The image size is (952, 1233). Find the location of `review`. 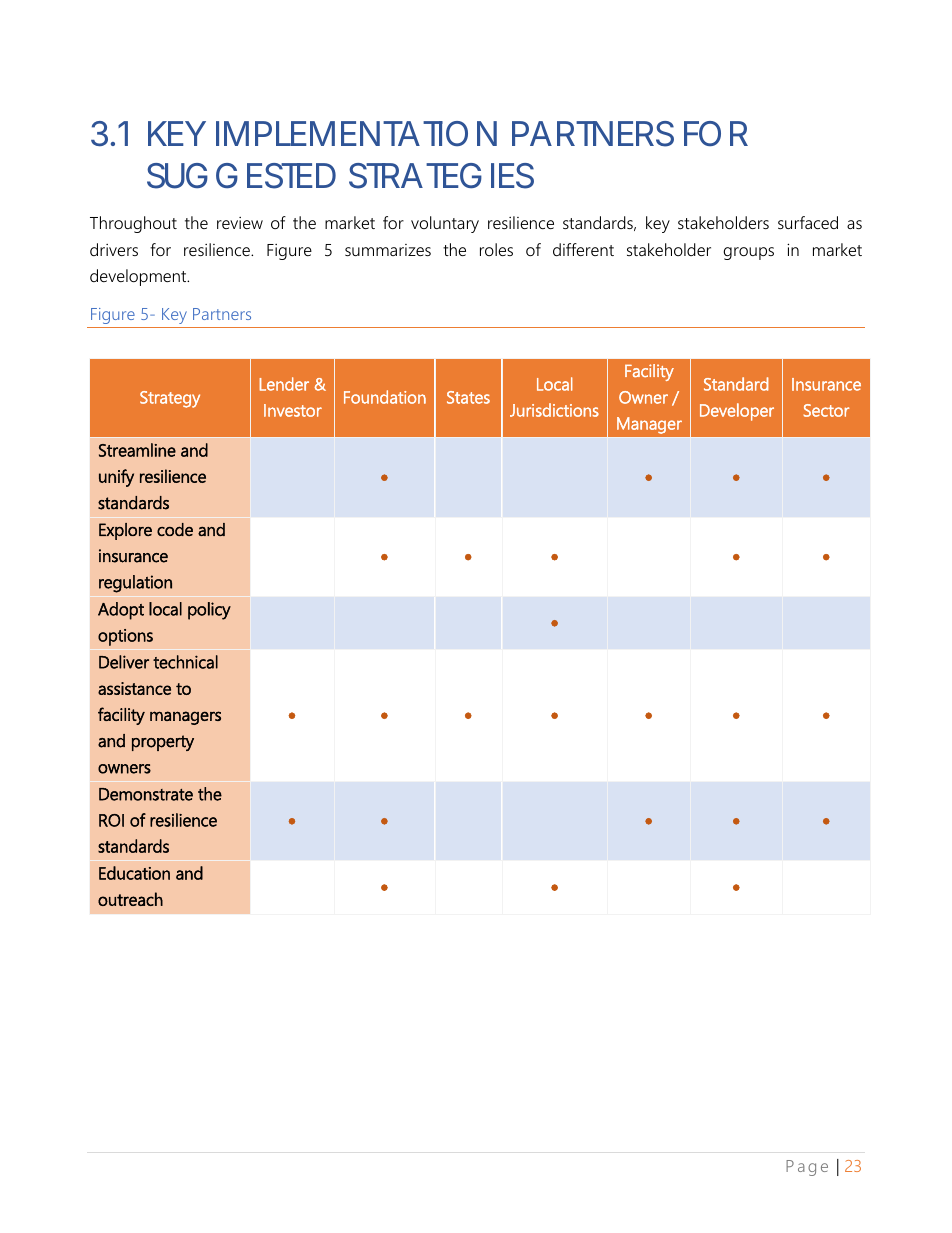

review is located at coordinates (240, 223).
